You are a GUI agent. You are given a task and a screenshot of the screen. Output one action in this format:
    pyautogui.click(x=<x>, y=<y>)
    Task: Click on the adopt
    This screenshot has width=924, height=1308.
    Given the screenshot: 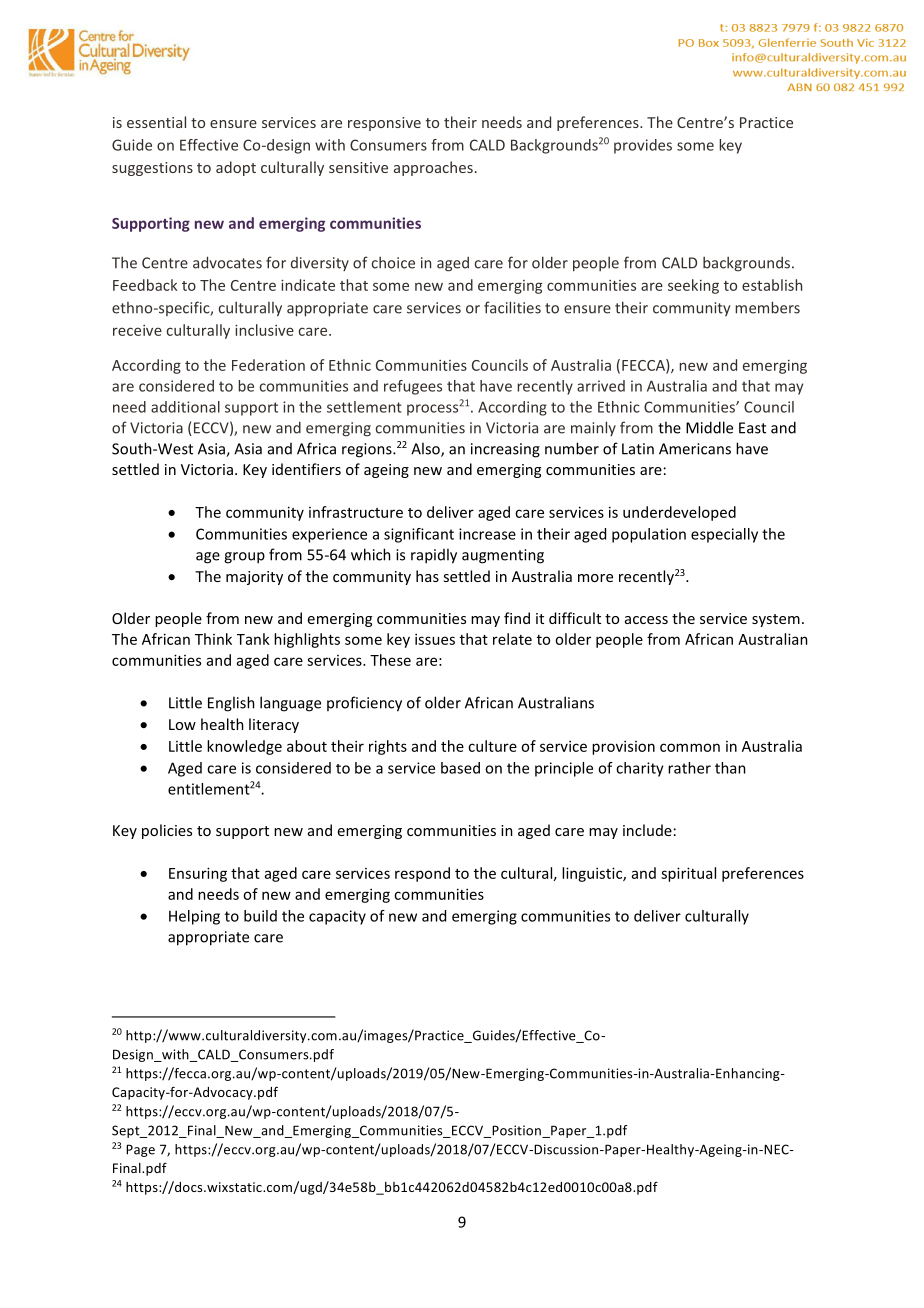 What is the action you would take?
    pyautogui.click(x=236, y=168)
